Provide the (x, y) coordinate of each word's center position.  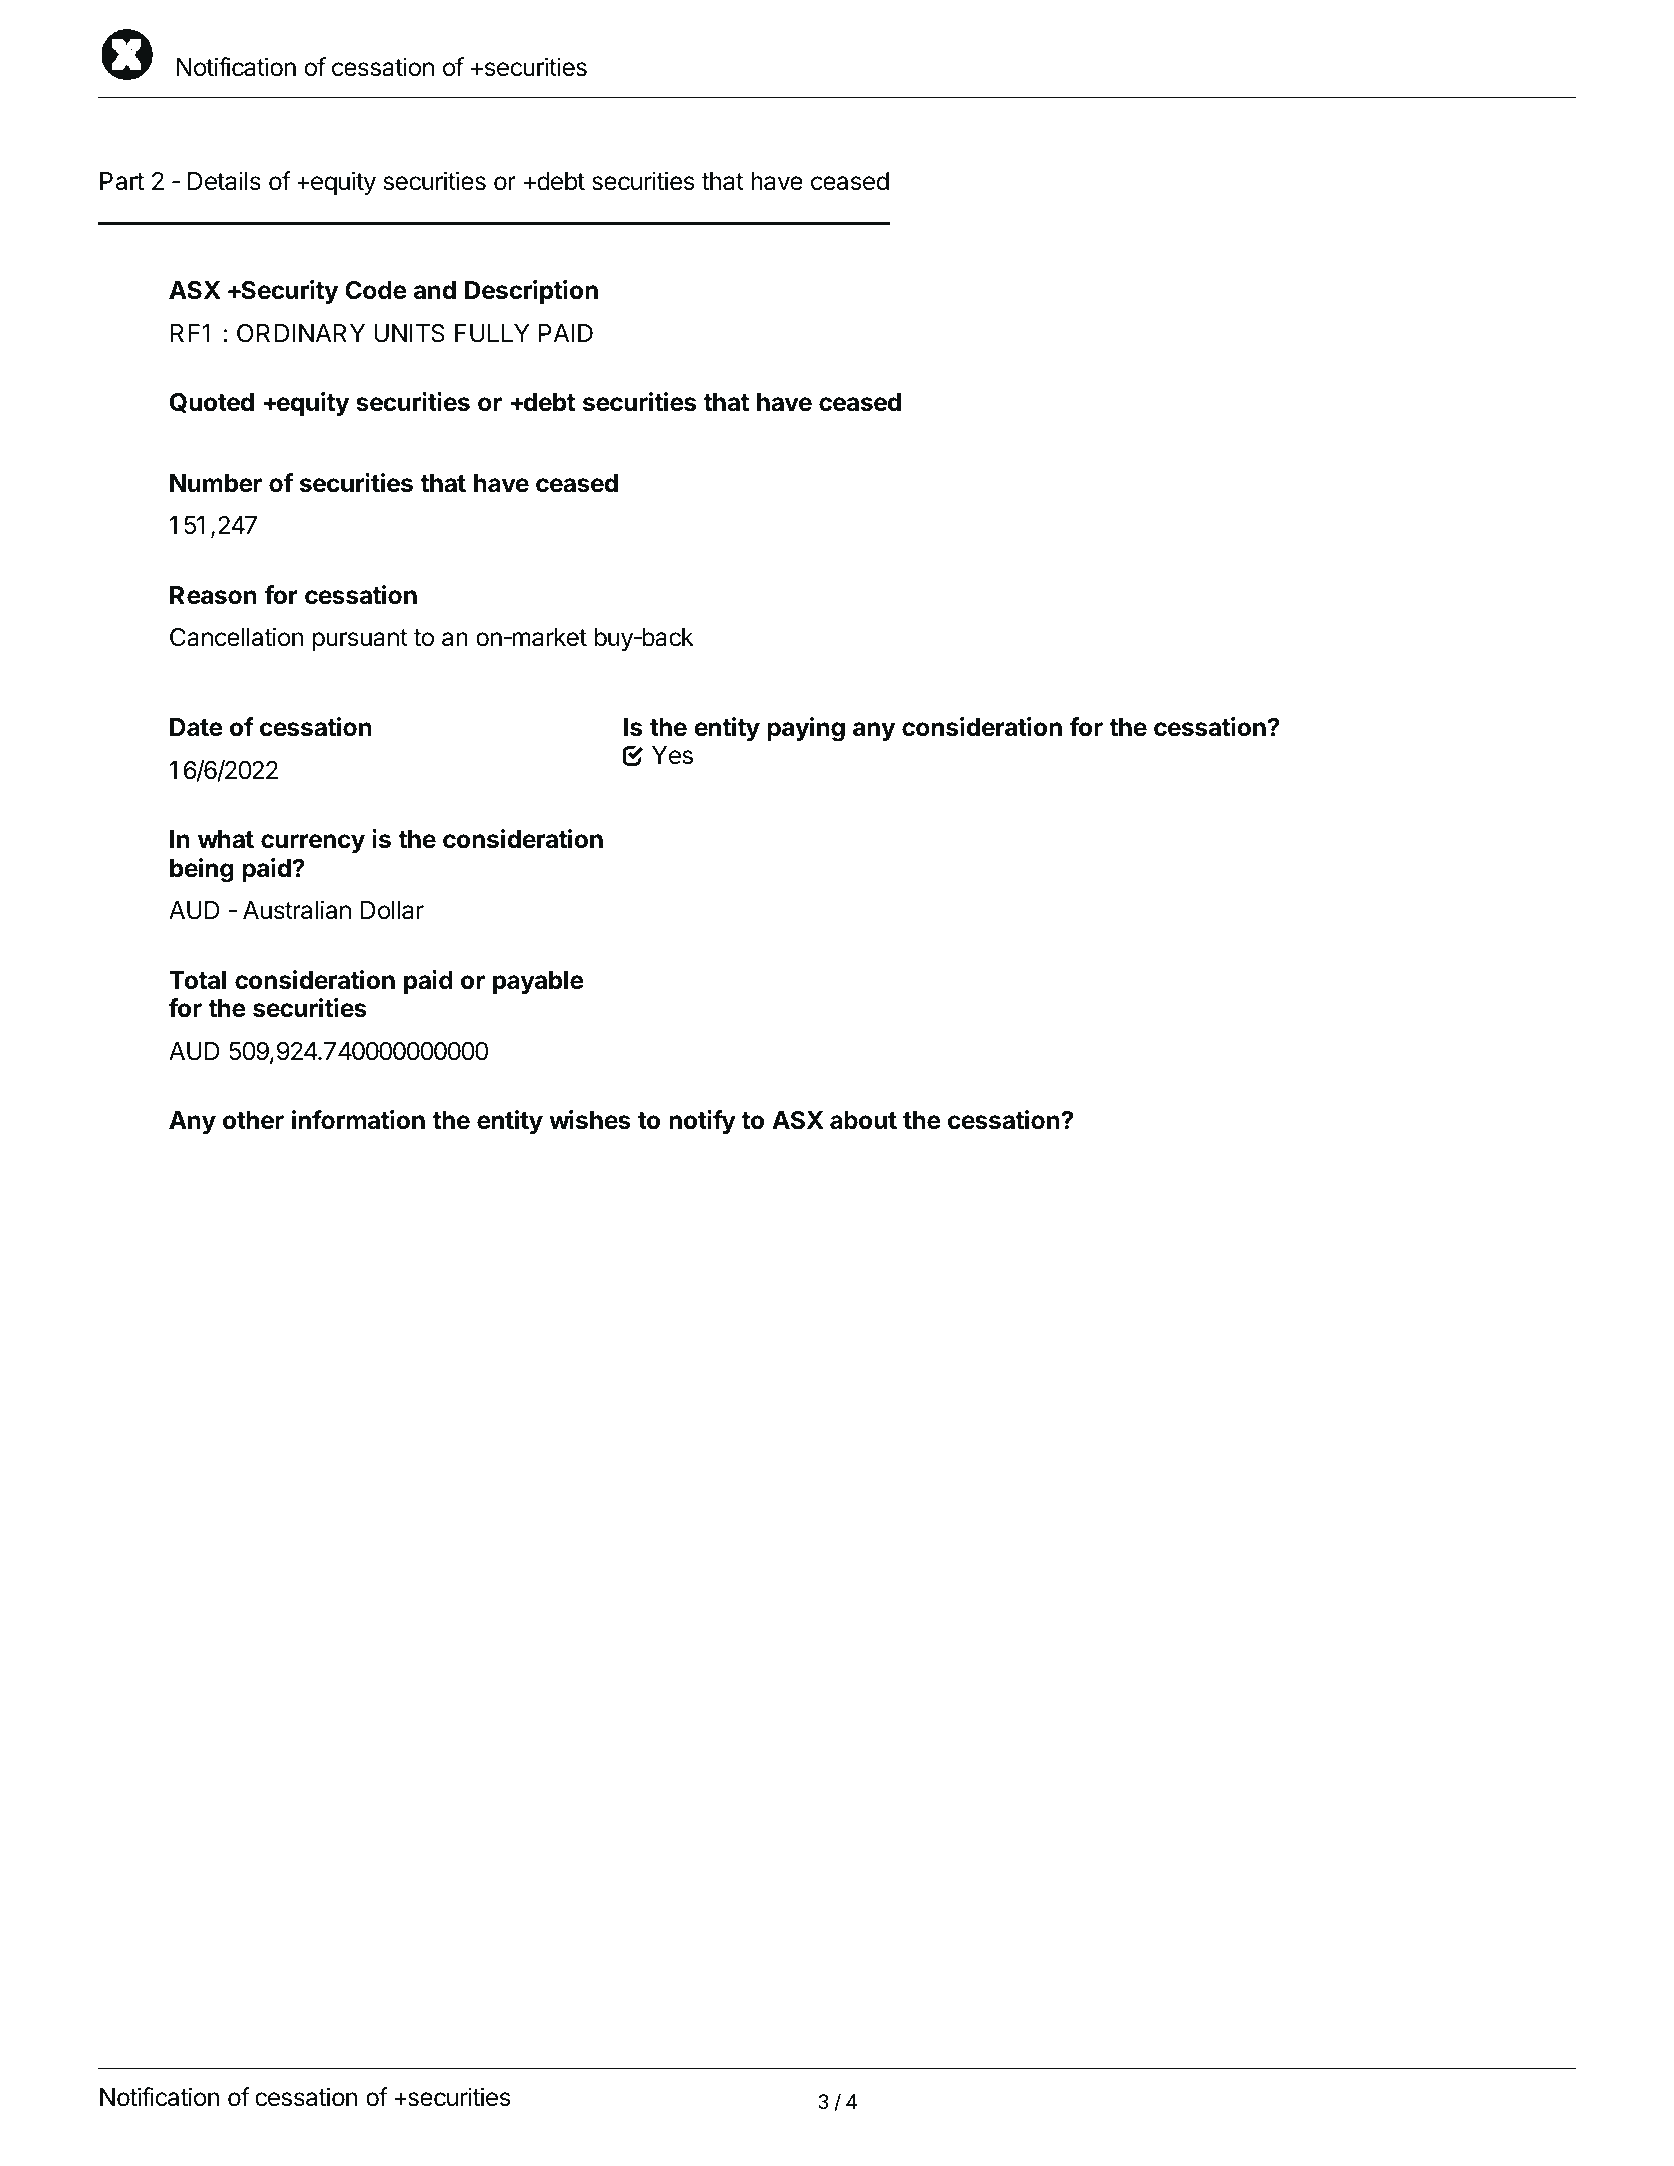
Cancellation (236, 637)
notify (702, 1122)
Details (224, 181)
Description (531, 292)
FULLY (492, 333)
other (253, 1120)
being (202, 870)
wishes (590, 1120)
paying (806, 729)
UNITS (409, 333)
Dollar (392, 910)
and (435, 290)
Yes (672, 755)
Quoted (212, 403)
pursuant (360, 640)
